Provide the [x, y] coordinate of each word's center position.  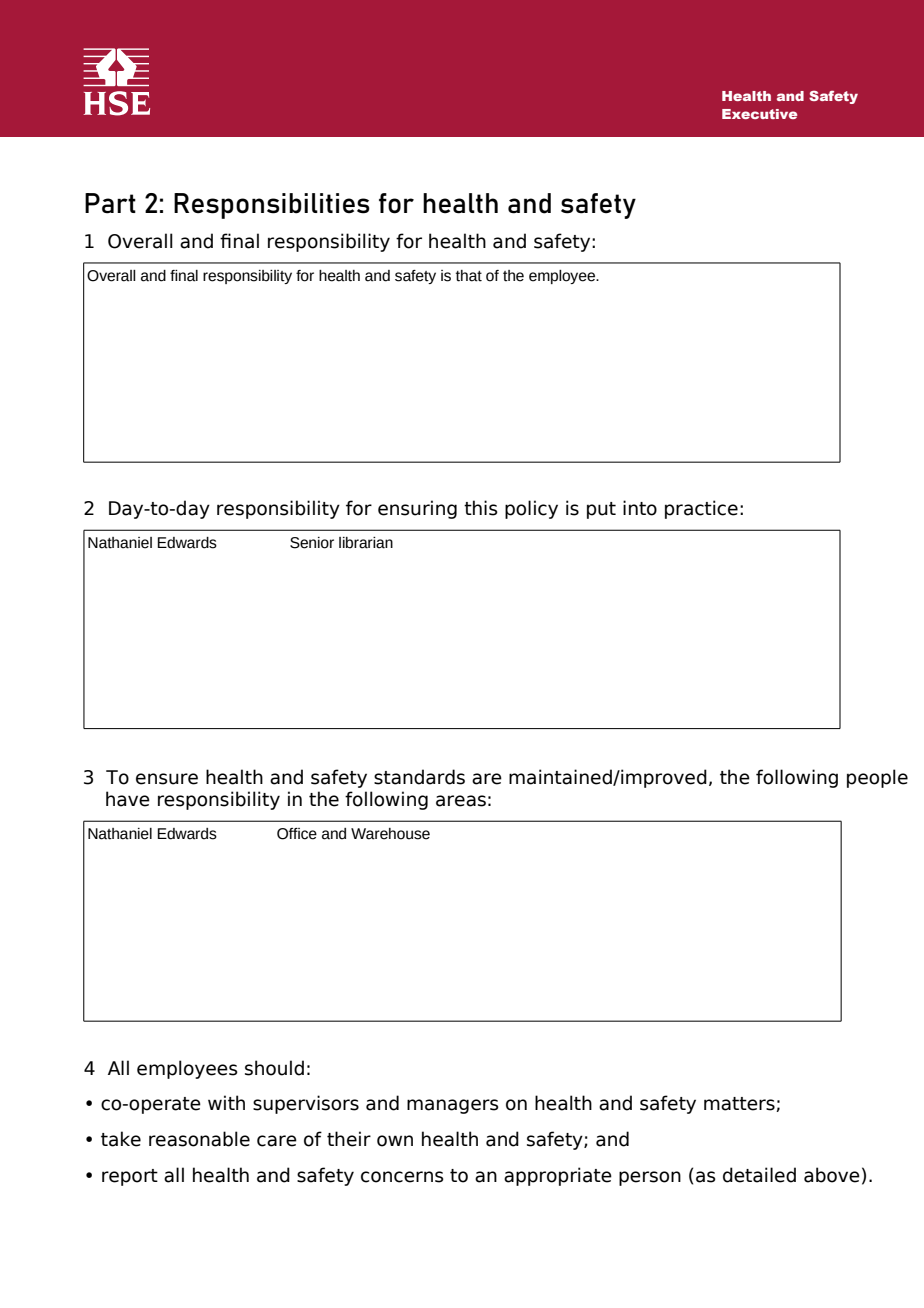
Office [297, 834]
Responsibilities [272, 206]
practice [701, 509]
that [469, 276]
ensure [167, 779]
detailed [759, 1175]
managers [453, 1106]
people [877, 778]
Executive [759, 114]
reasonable [199, 1139]
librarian [366, 543]
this [481, 508]
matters [740, 1104]
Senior [312, 543]
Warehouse [390, 834]
